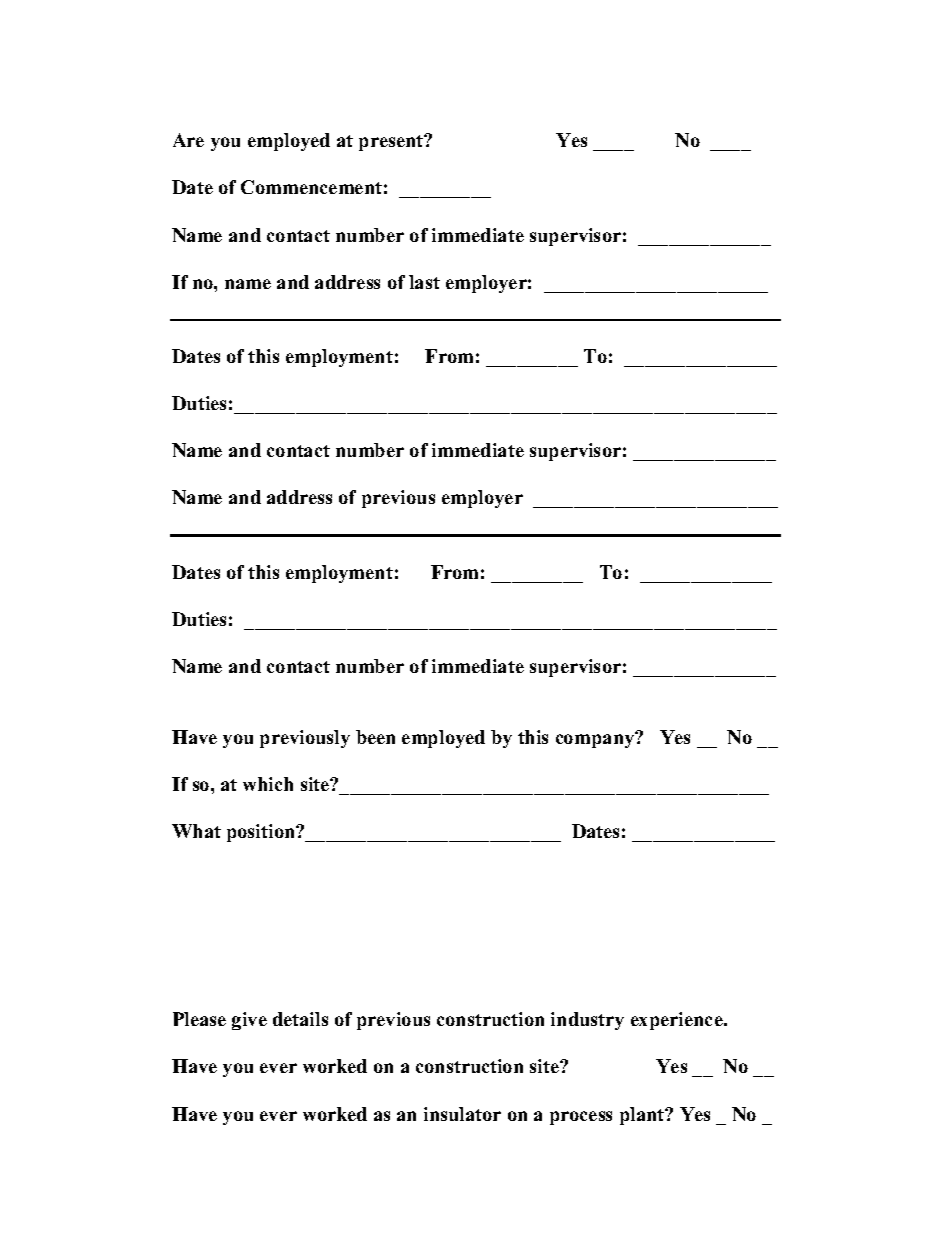  Describe the element at coordinates (249, 1021) in the screenshot. I see `give` at that location.
